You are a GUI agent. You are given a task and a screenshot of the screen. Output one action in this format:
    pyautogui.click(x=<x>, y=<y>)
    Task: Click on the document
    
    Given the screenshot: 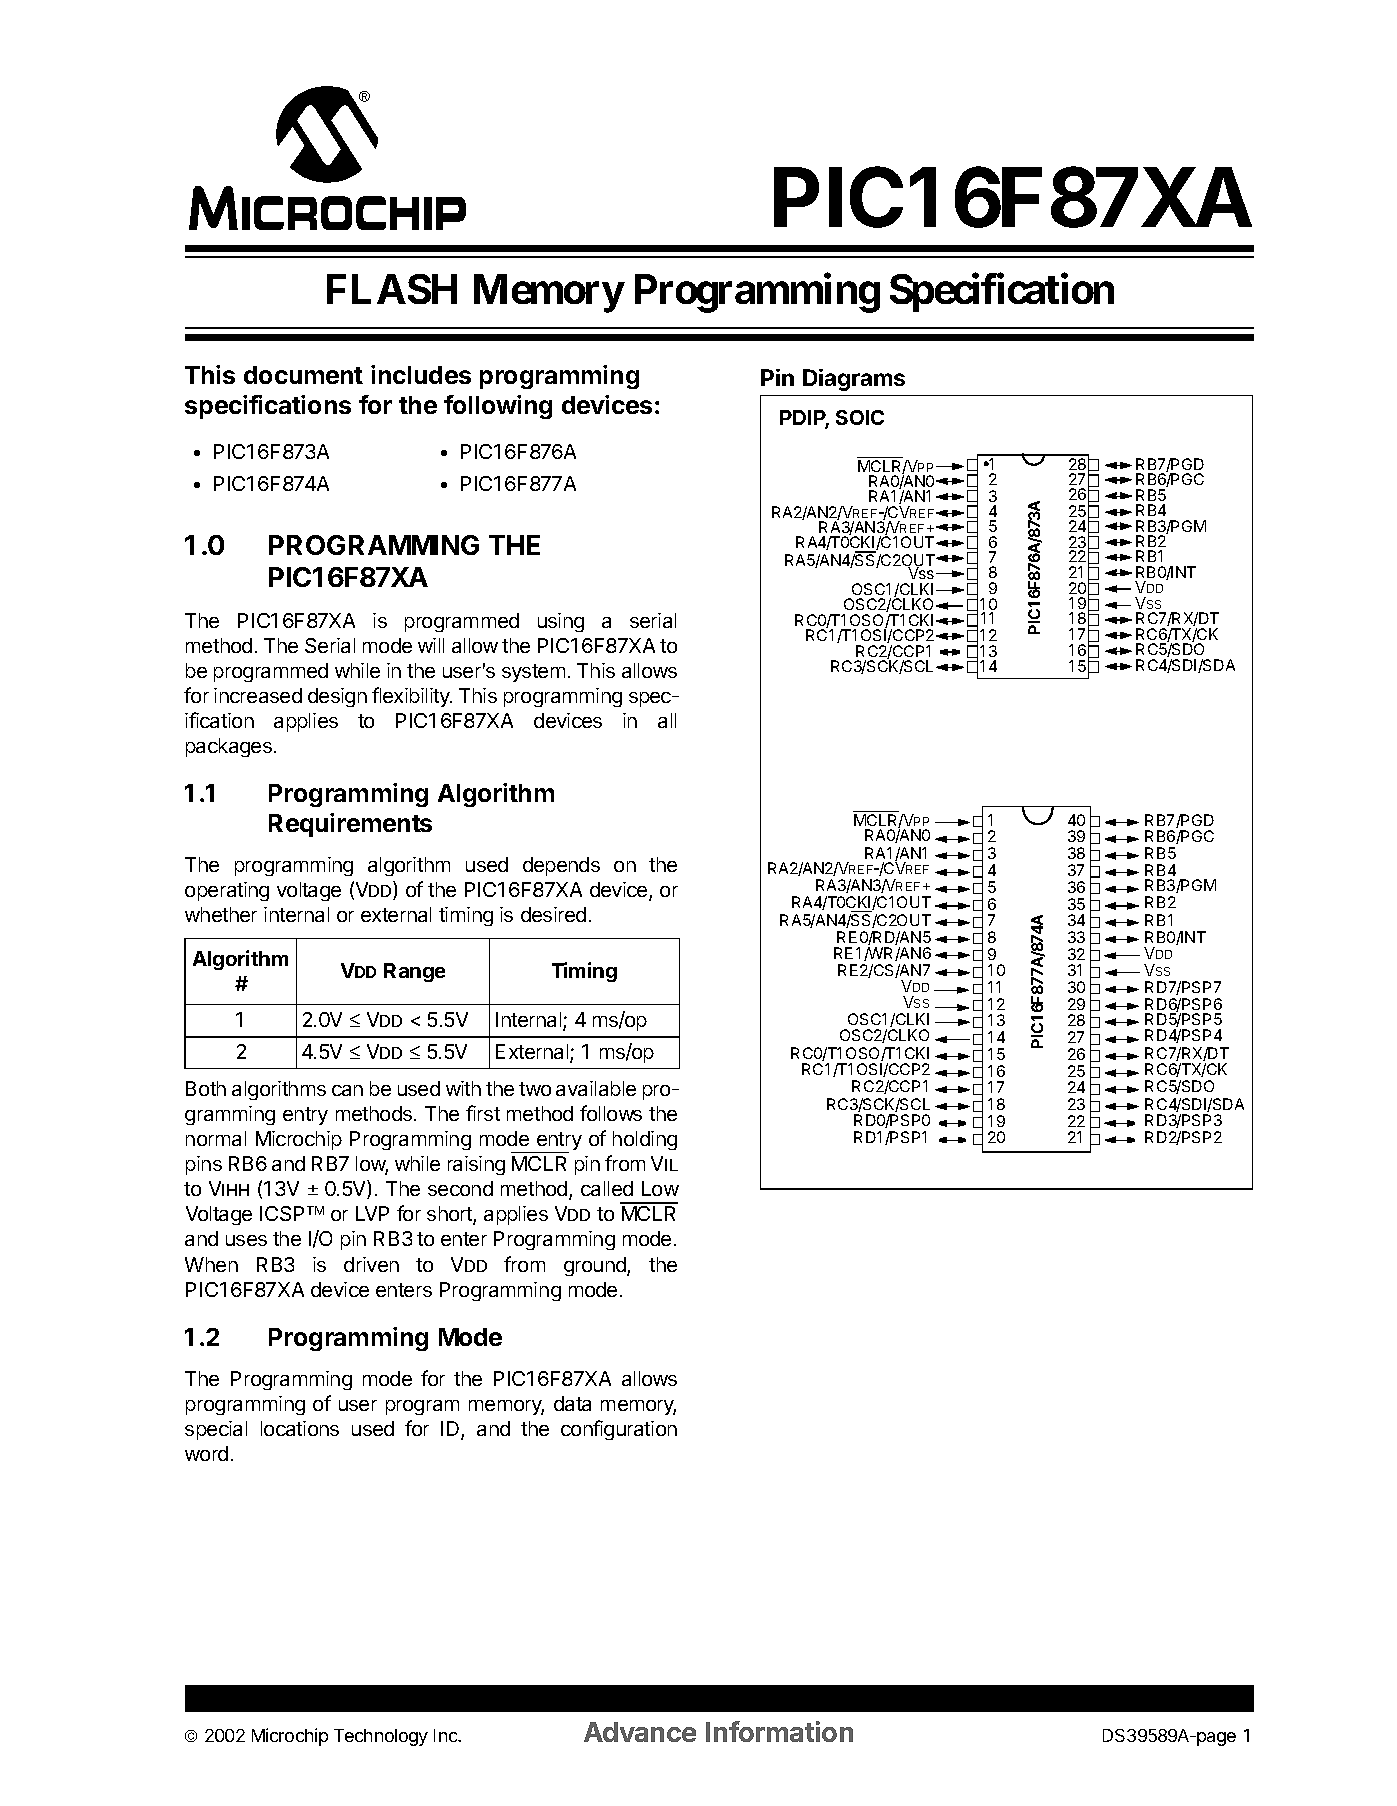 What is the action you would take?
    pyautogui.click(x=303, y=375)
